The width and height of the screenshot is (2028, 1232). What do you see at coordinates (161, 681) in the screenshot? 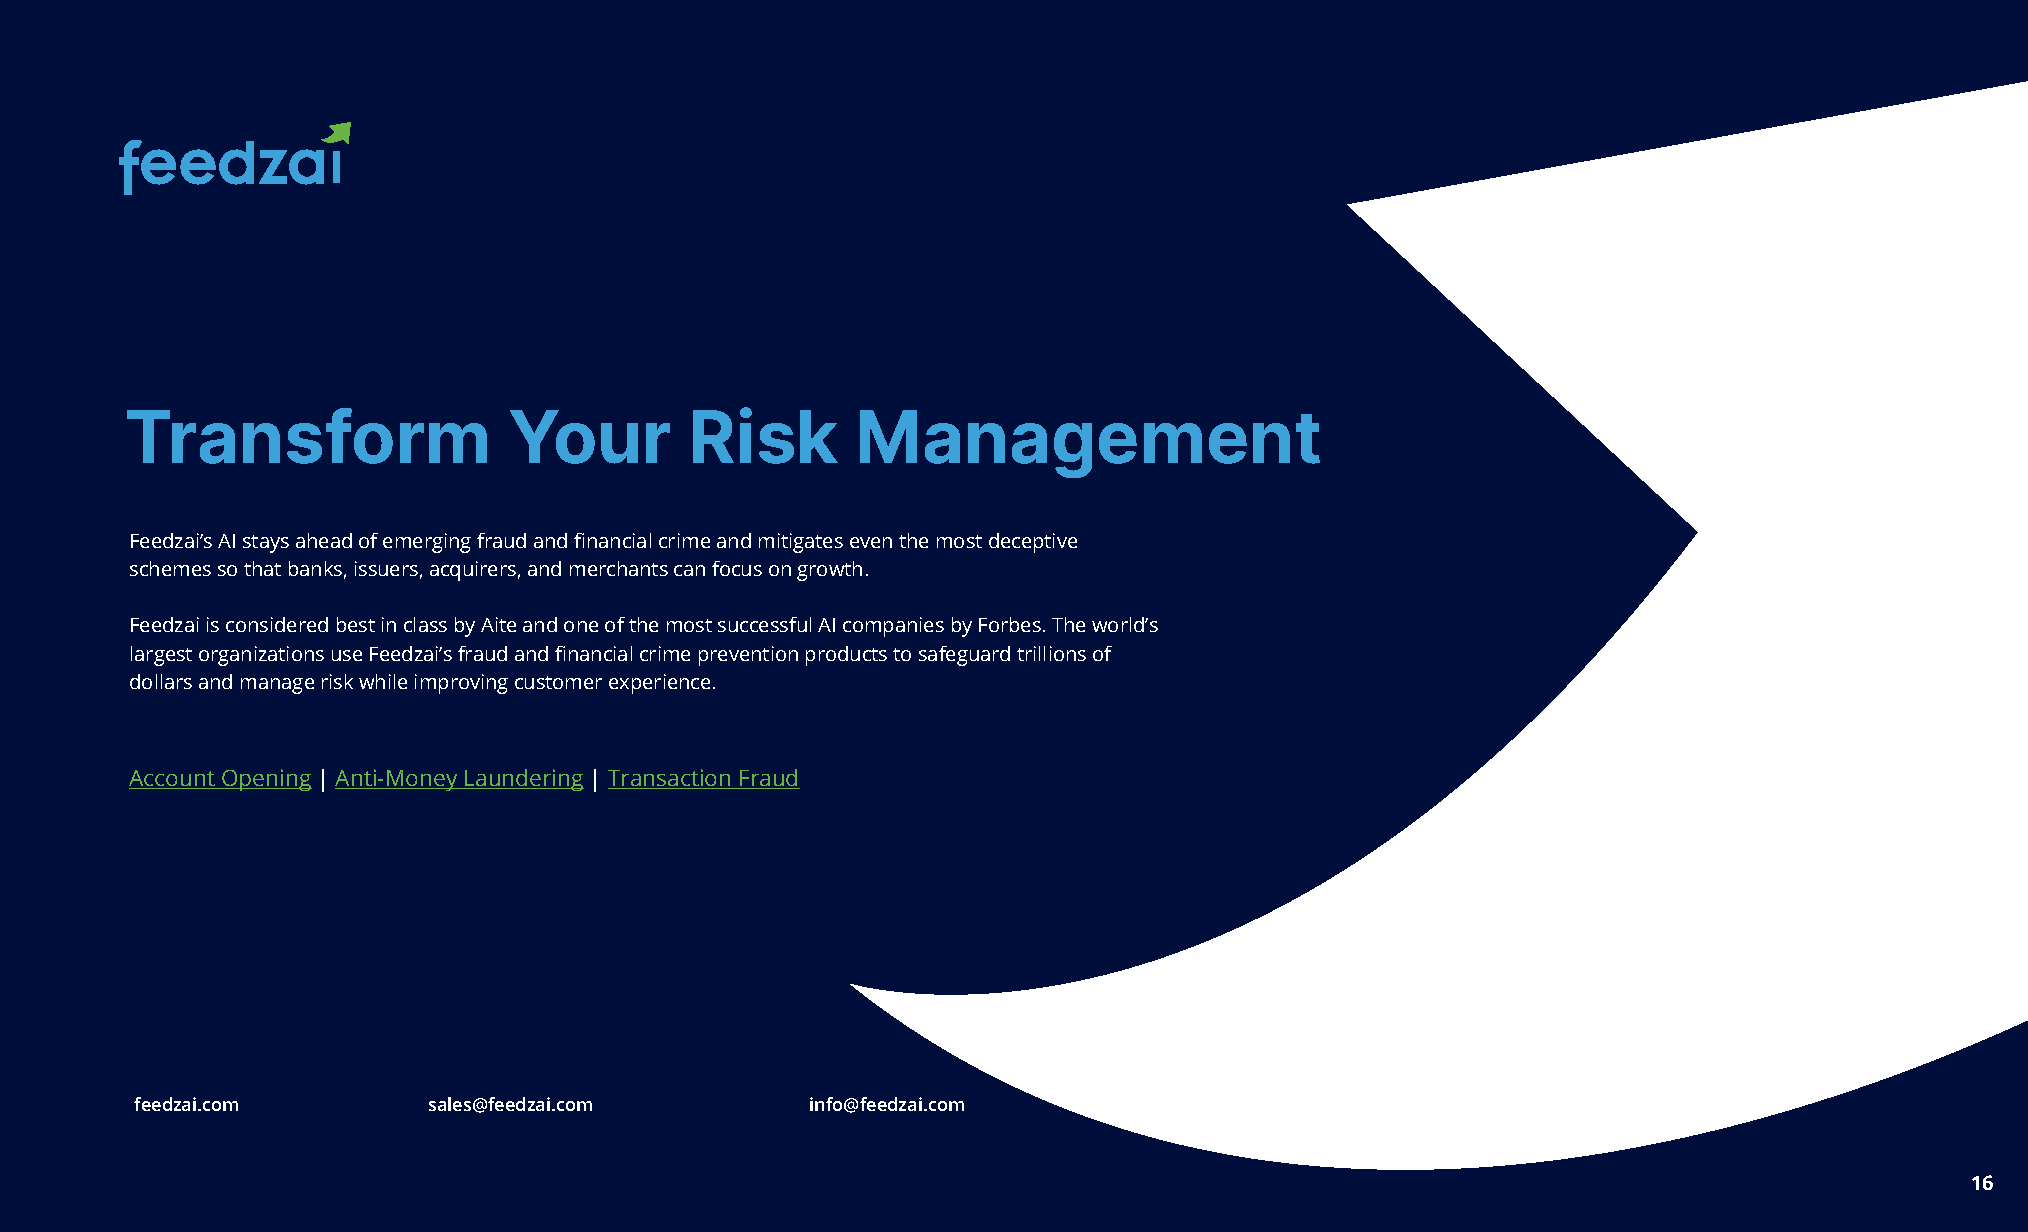
I see `dollars` at bounding box center [161, 681].
